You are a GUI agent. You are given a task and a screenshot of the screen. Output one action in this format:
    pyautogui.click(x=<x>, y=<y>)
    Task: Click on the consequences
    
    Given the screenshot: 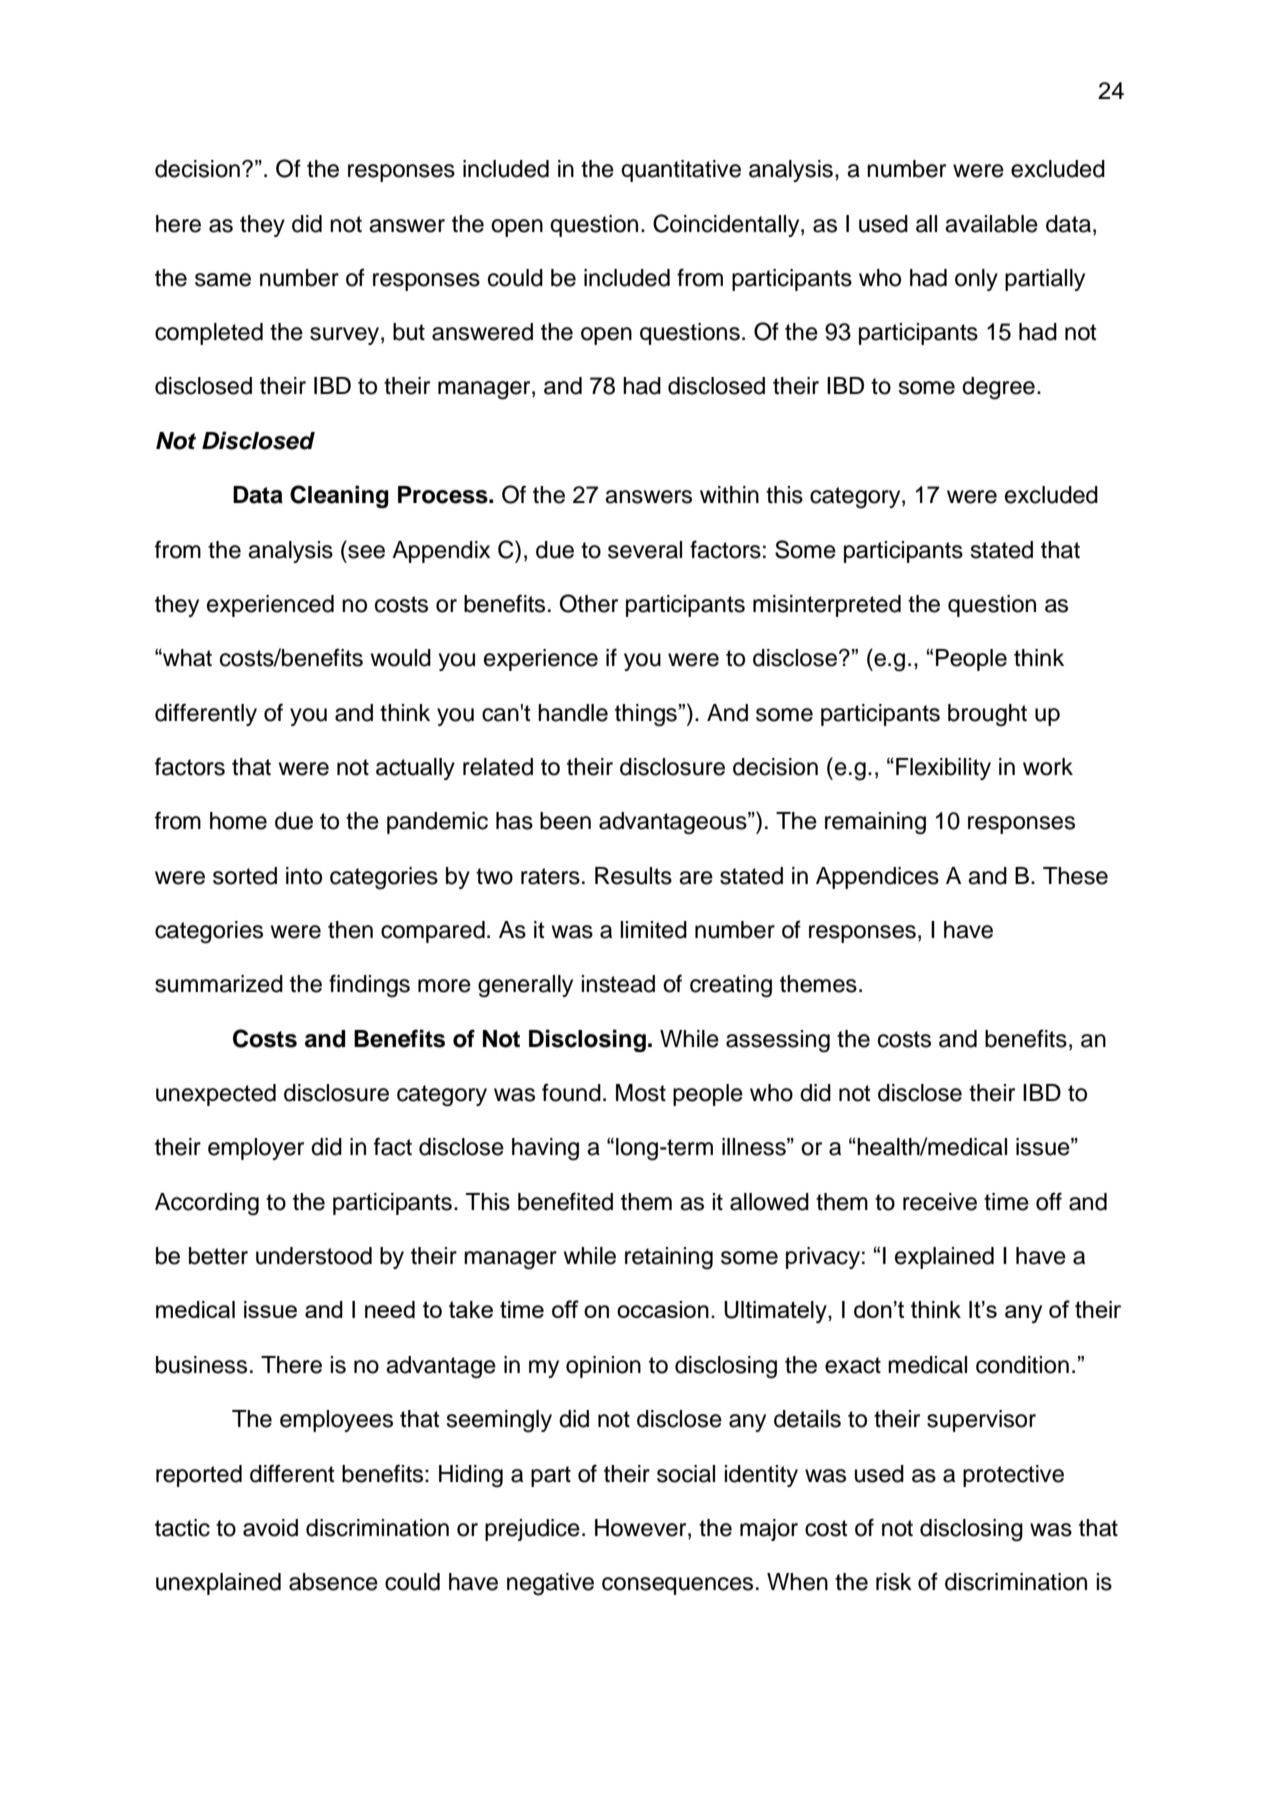 What is the action you would take?
    pyautogui.click(x=677, y=1586)
